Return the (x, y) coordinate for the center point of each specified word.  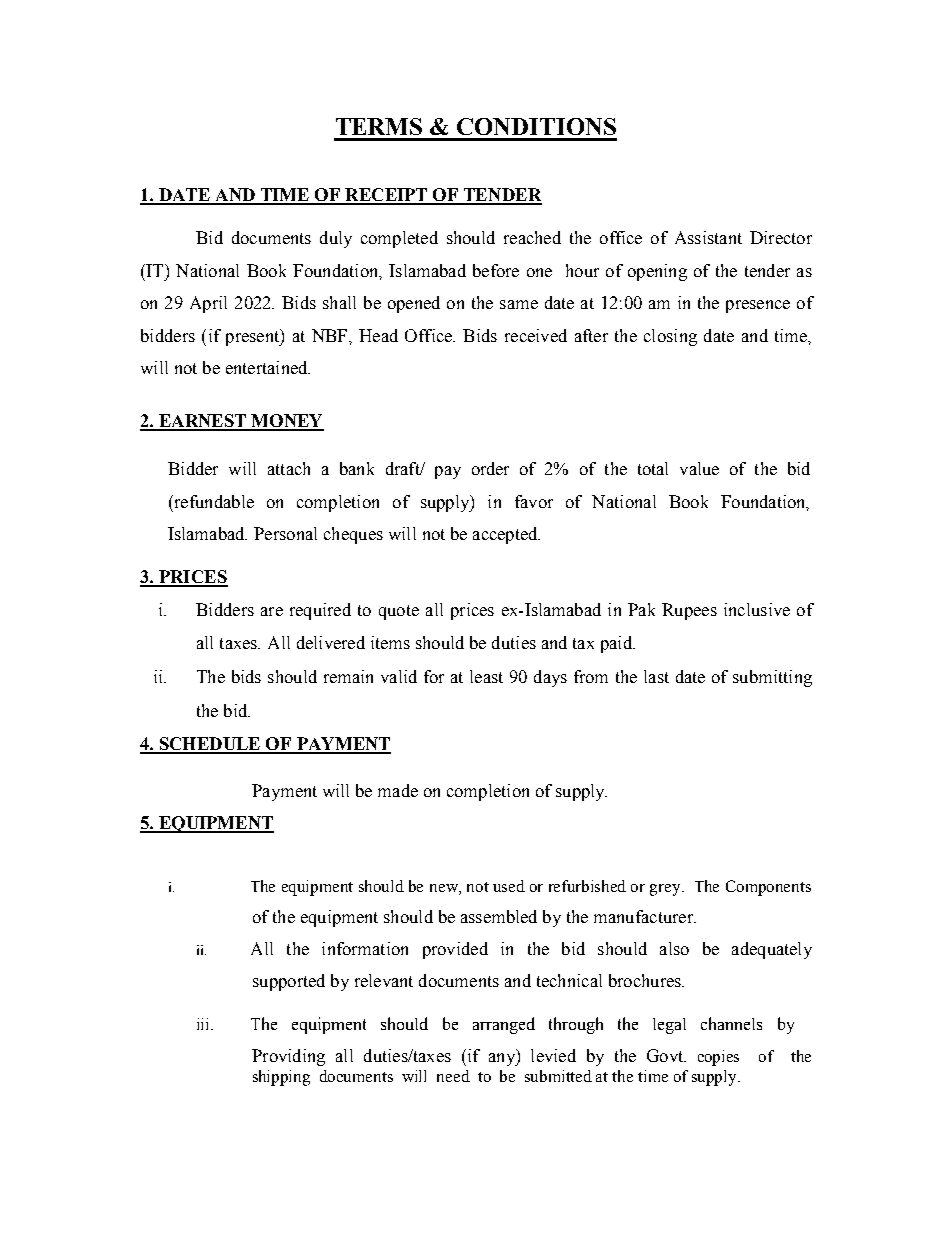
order (490, 468)
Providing (288, 1057)
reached (532, 237)
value (699, 468)
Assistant (708, 237)
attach (289, 468)
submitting (772, 678)
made (398, 790)
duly (336, 239)
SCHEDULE (210, 745)
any (503, 1059)
